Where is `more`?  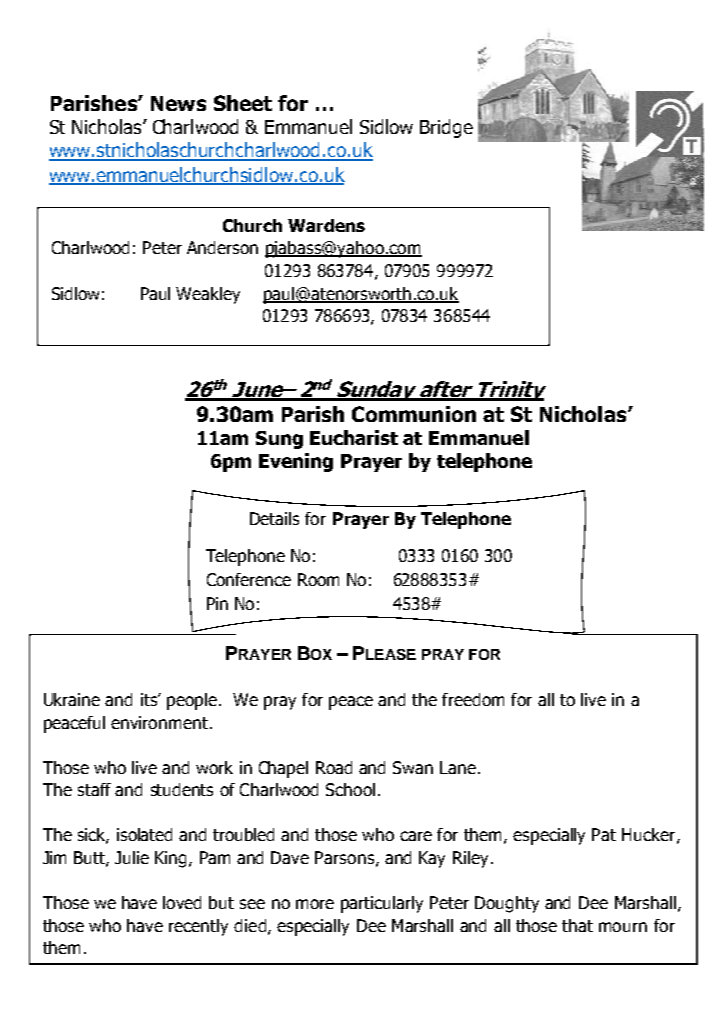 more is located at coordinates (315, 904).
